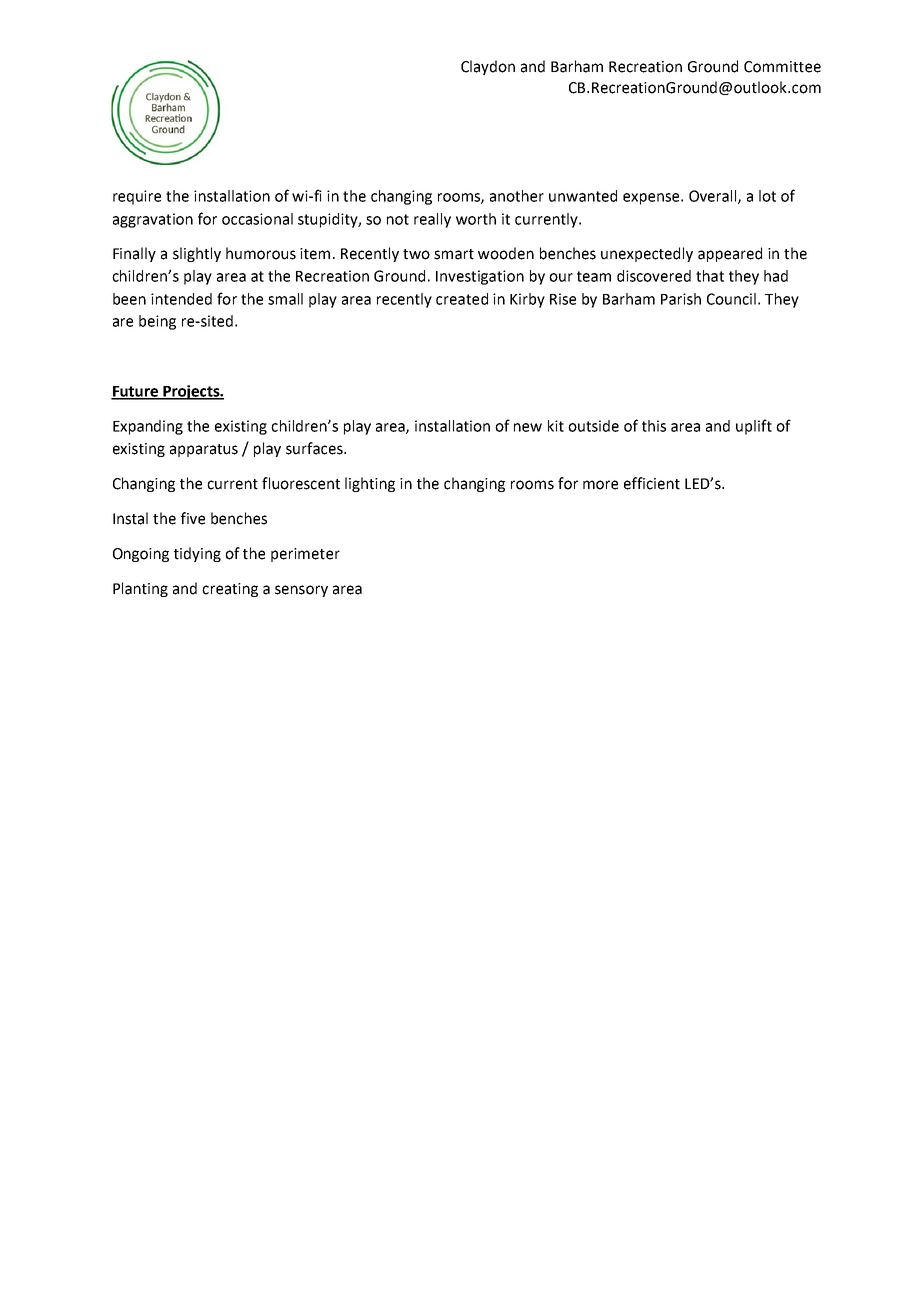 This document has width=924, height=1308. Describe the element at coordinates (462, 299) in the document. I see `created` at that location.
